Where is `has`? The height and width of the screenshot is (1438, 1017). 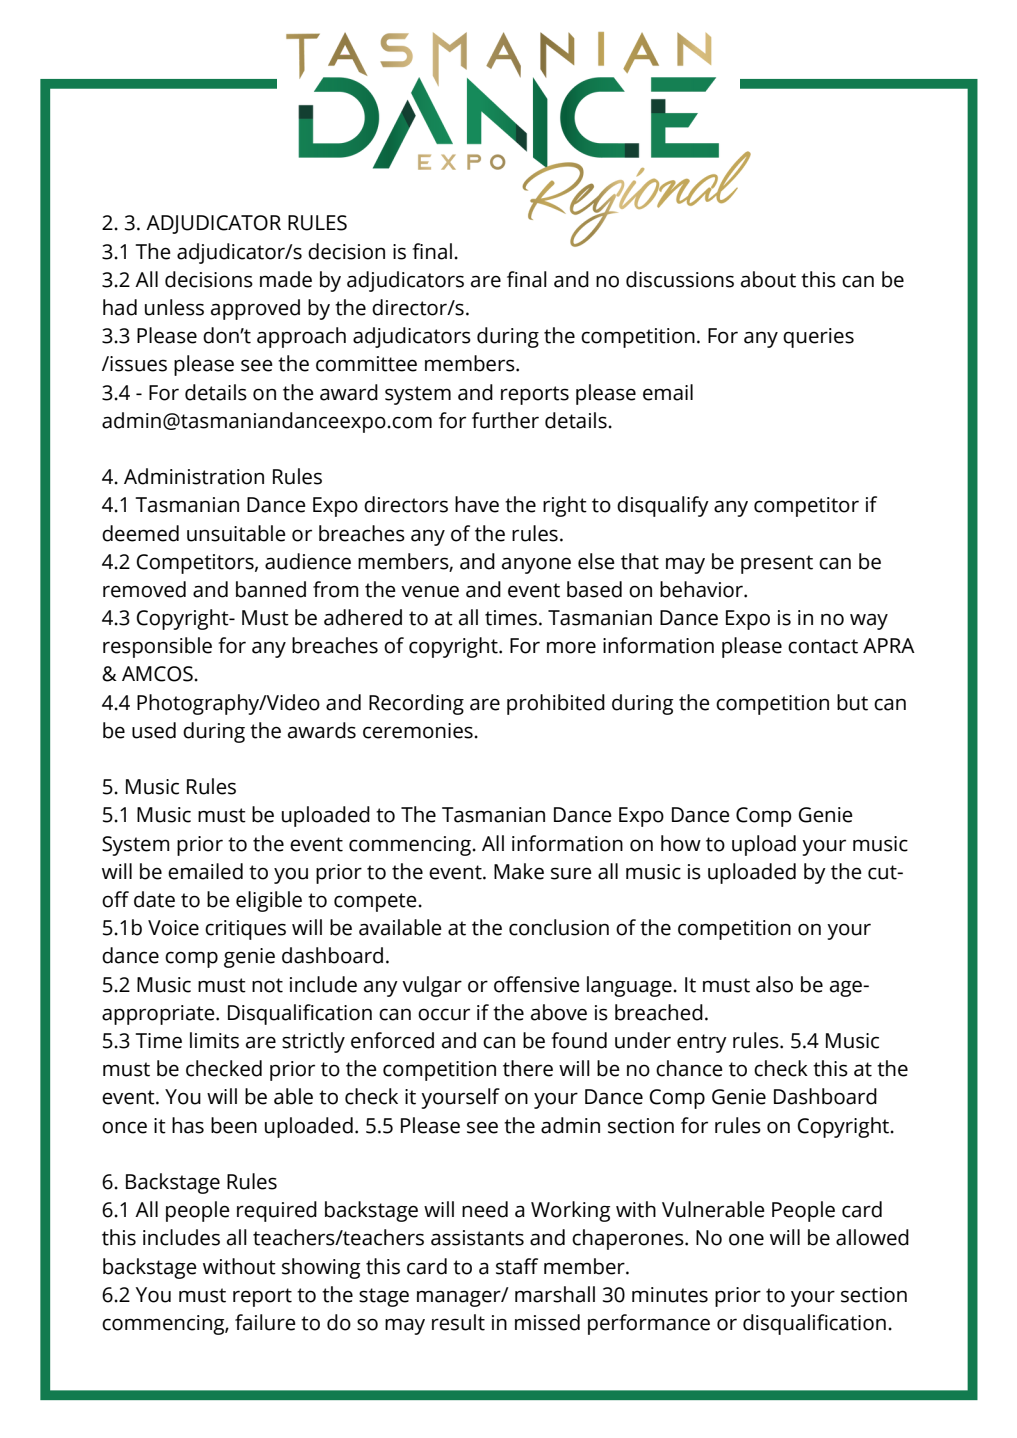 has is located at coordinates (188, 1125).
